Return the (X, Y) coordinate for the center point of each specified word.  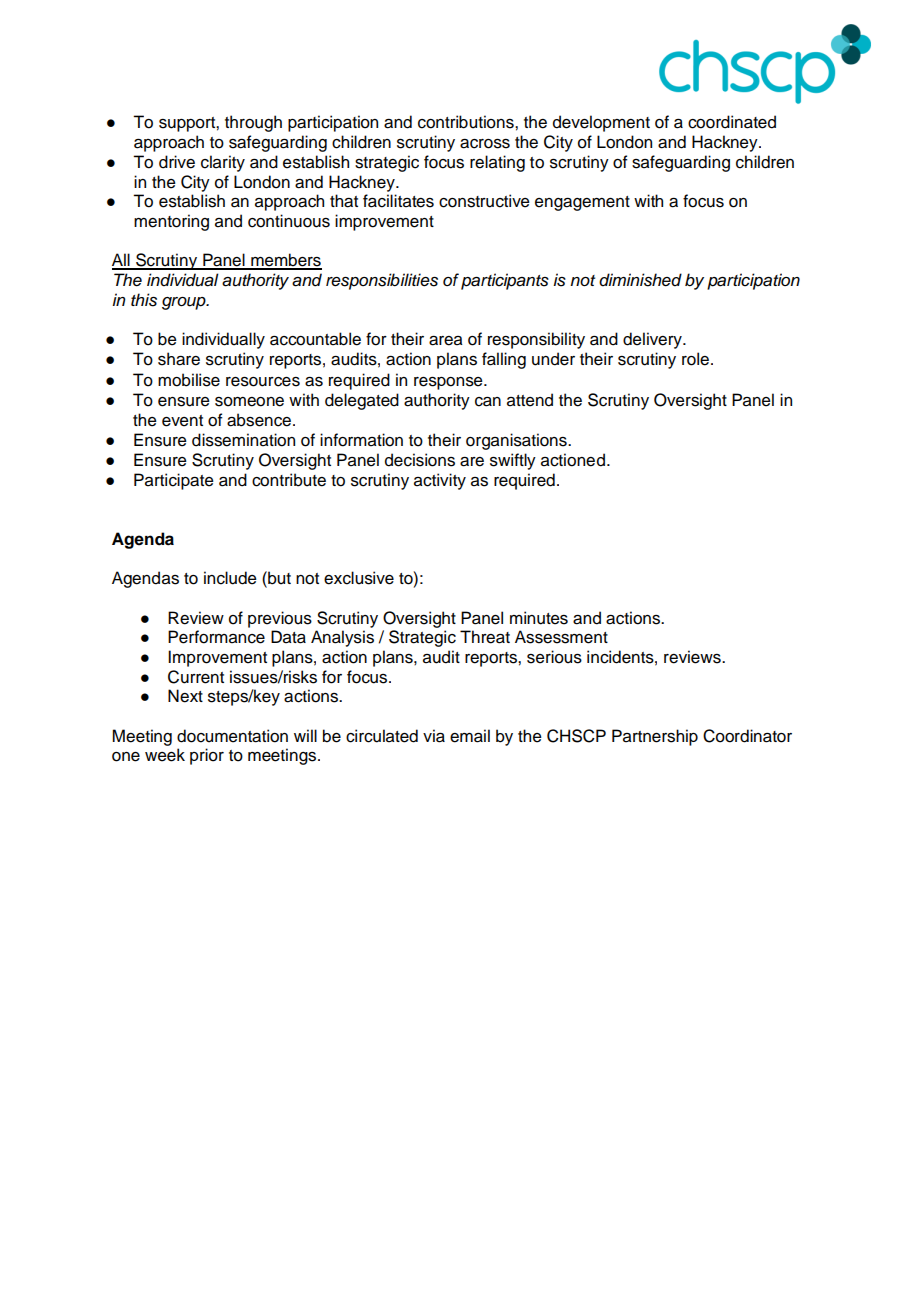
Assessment (561, 637)
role (695, 359)
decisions (420, 460)
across (485, 144)
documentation (232, 736)
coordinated (732, 122)
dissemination (243, 440)
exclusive (359, 578)
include (230, 578)
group (185, 303)
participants (505, 281)
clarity (223, 163)
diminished (640, 280)
